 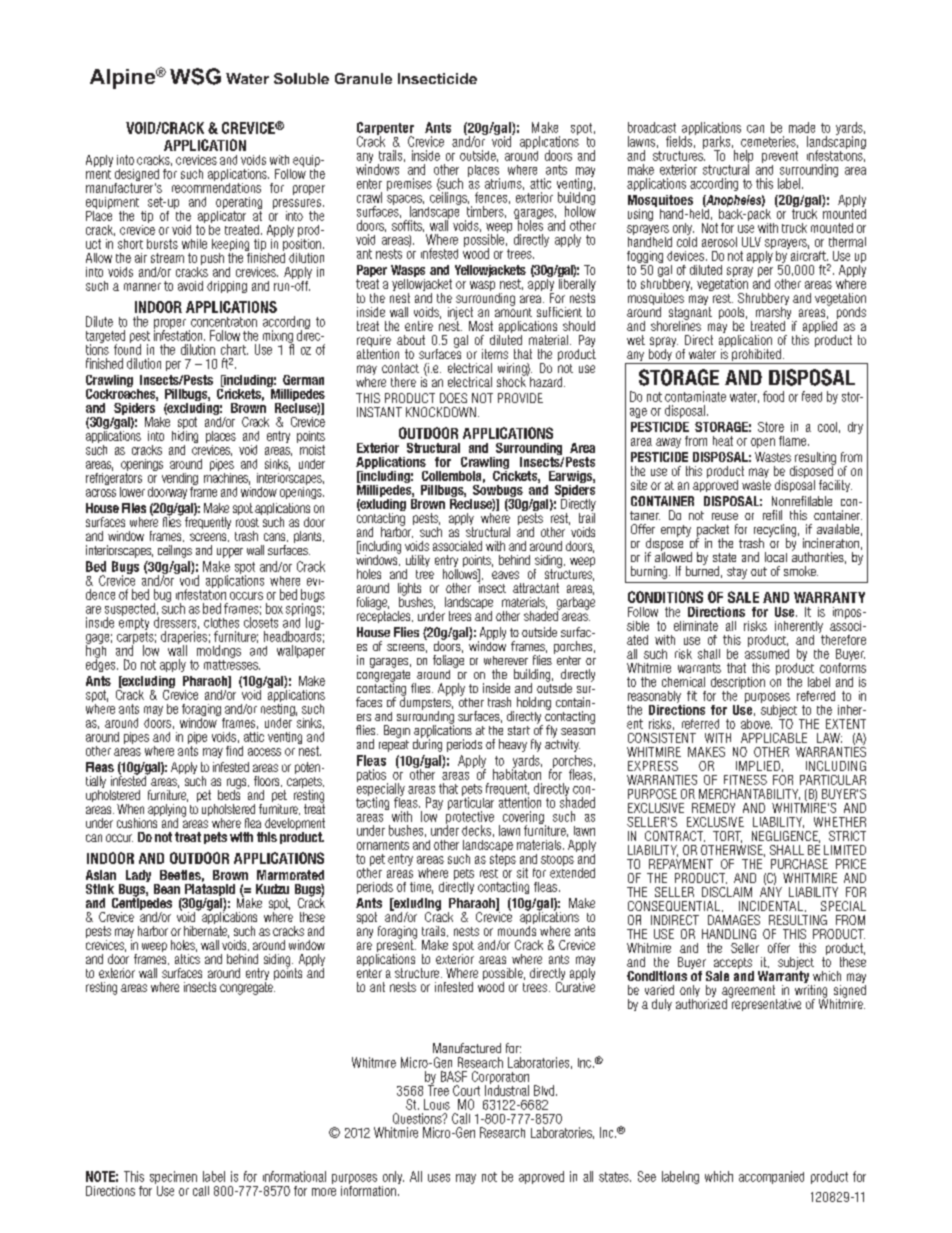 What do you see at coordinates (495, 354) in the screenshot?
I see `items` at bounding box center [495, 354].
